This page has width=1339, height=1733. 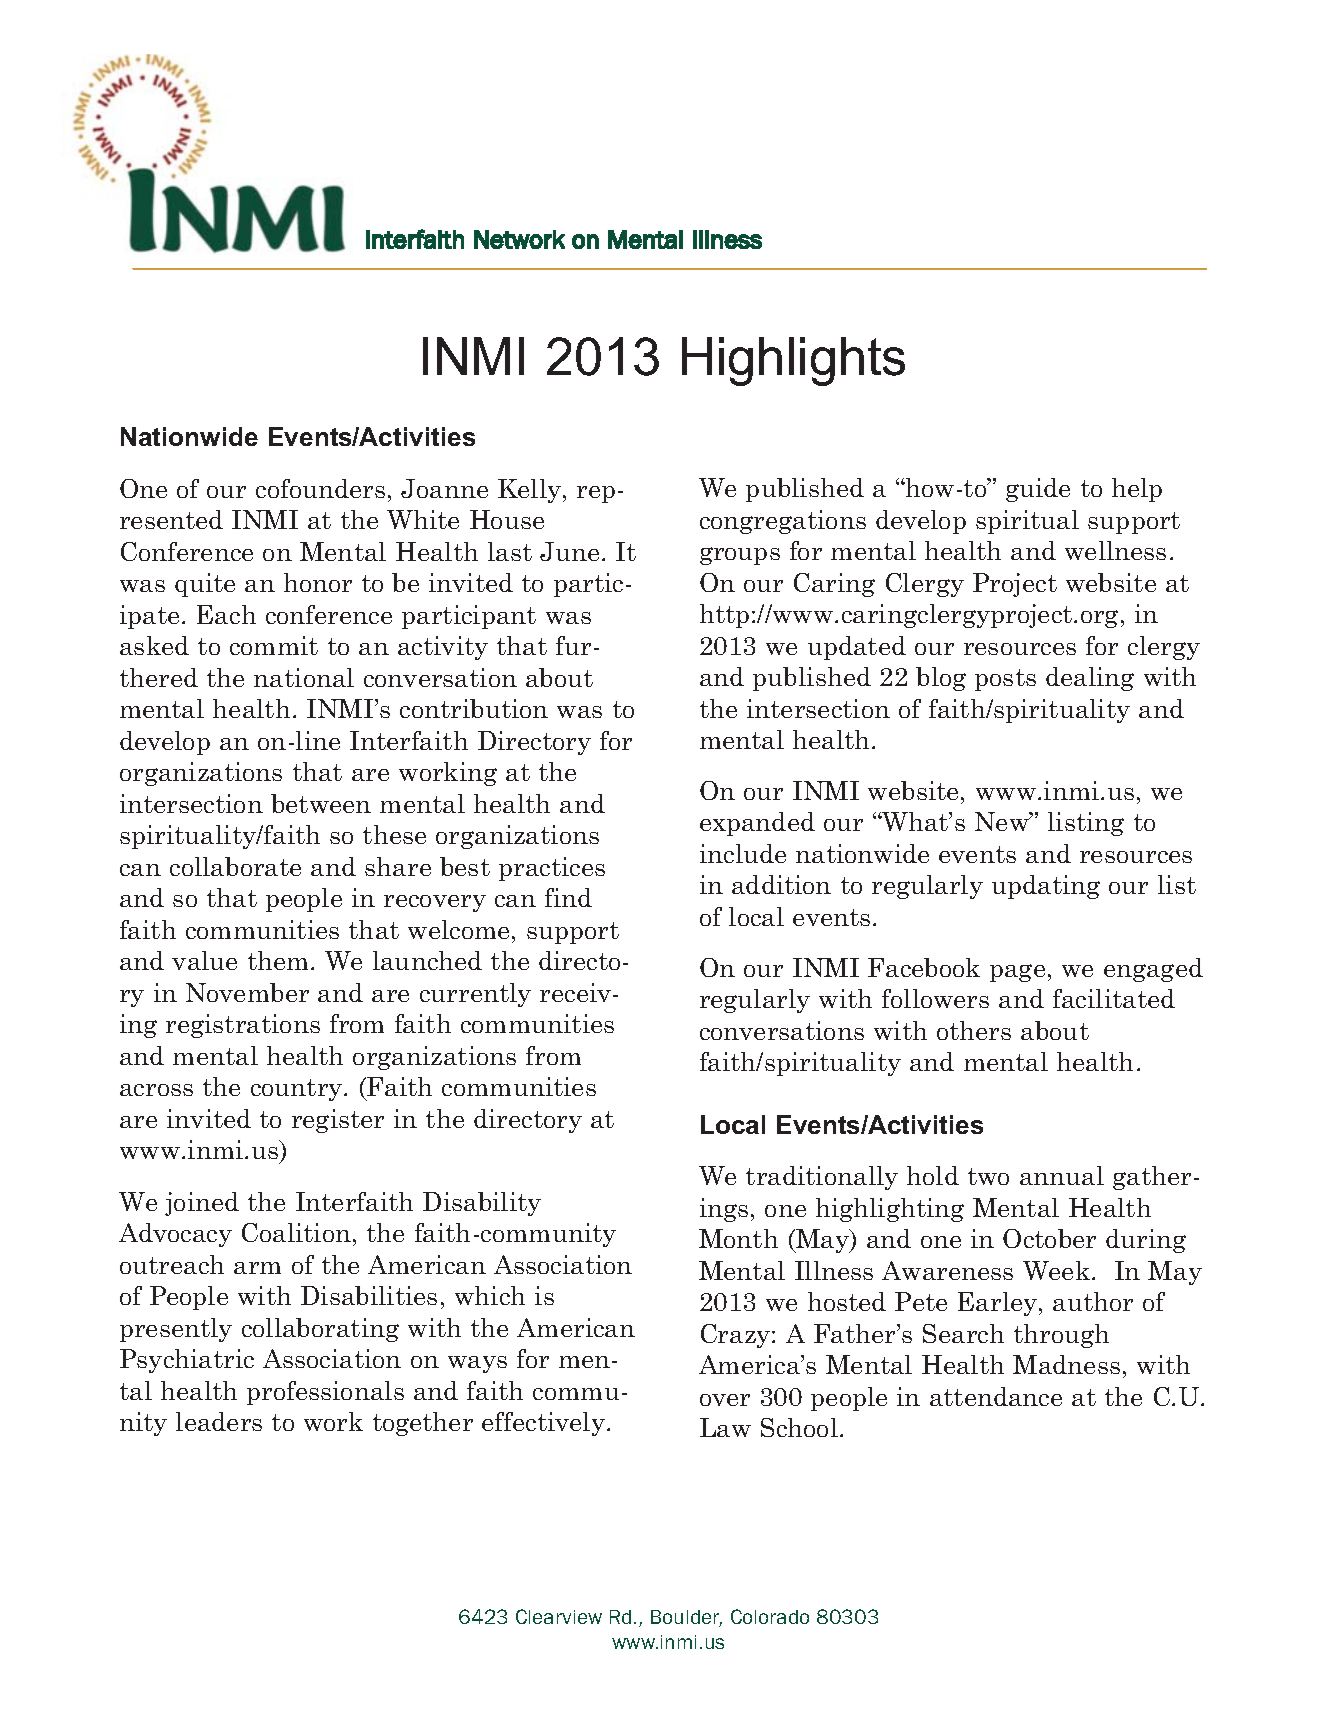 I want to click on page, so click(x=1017, y=973).
